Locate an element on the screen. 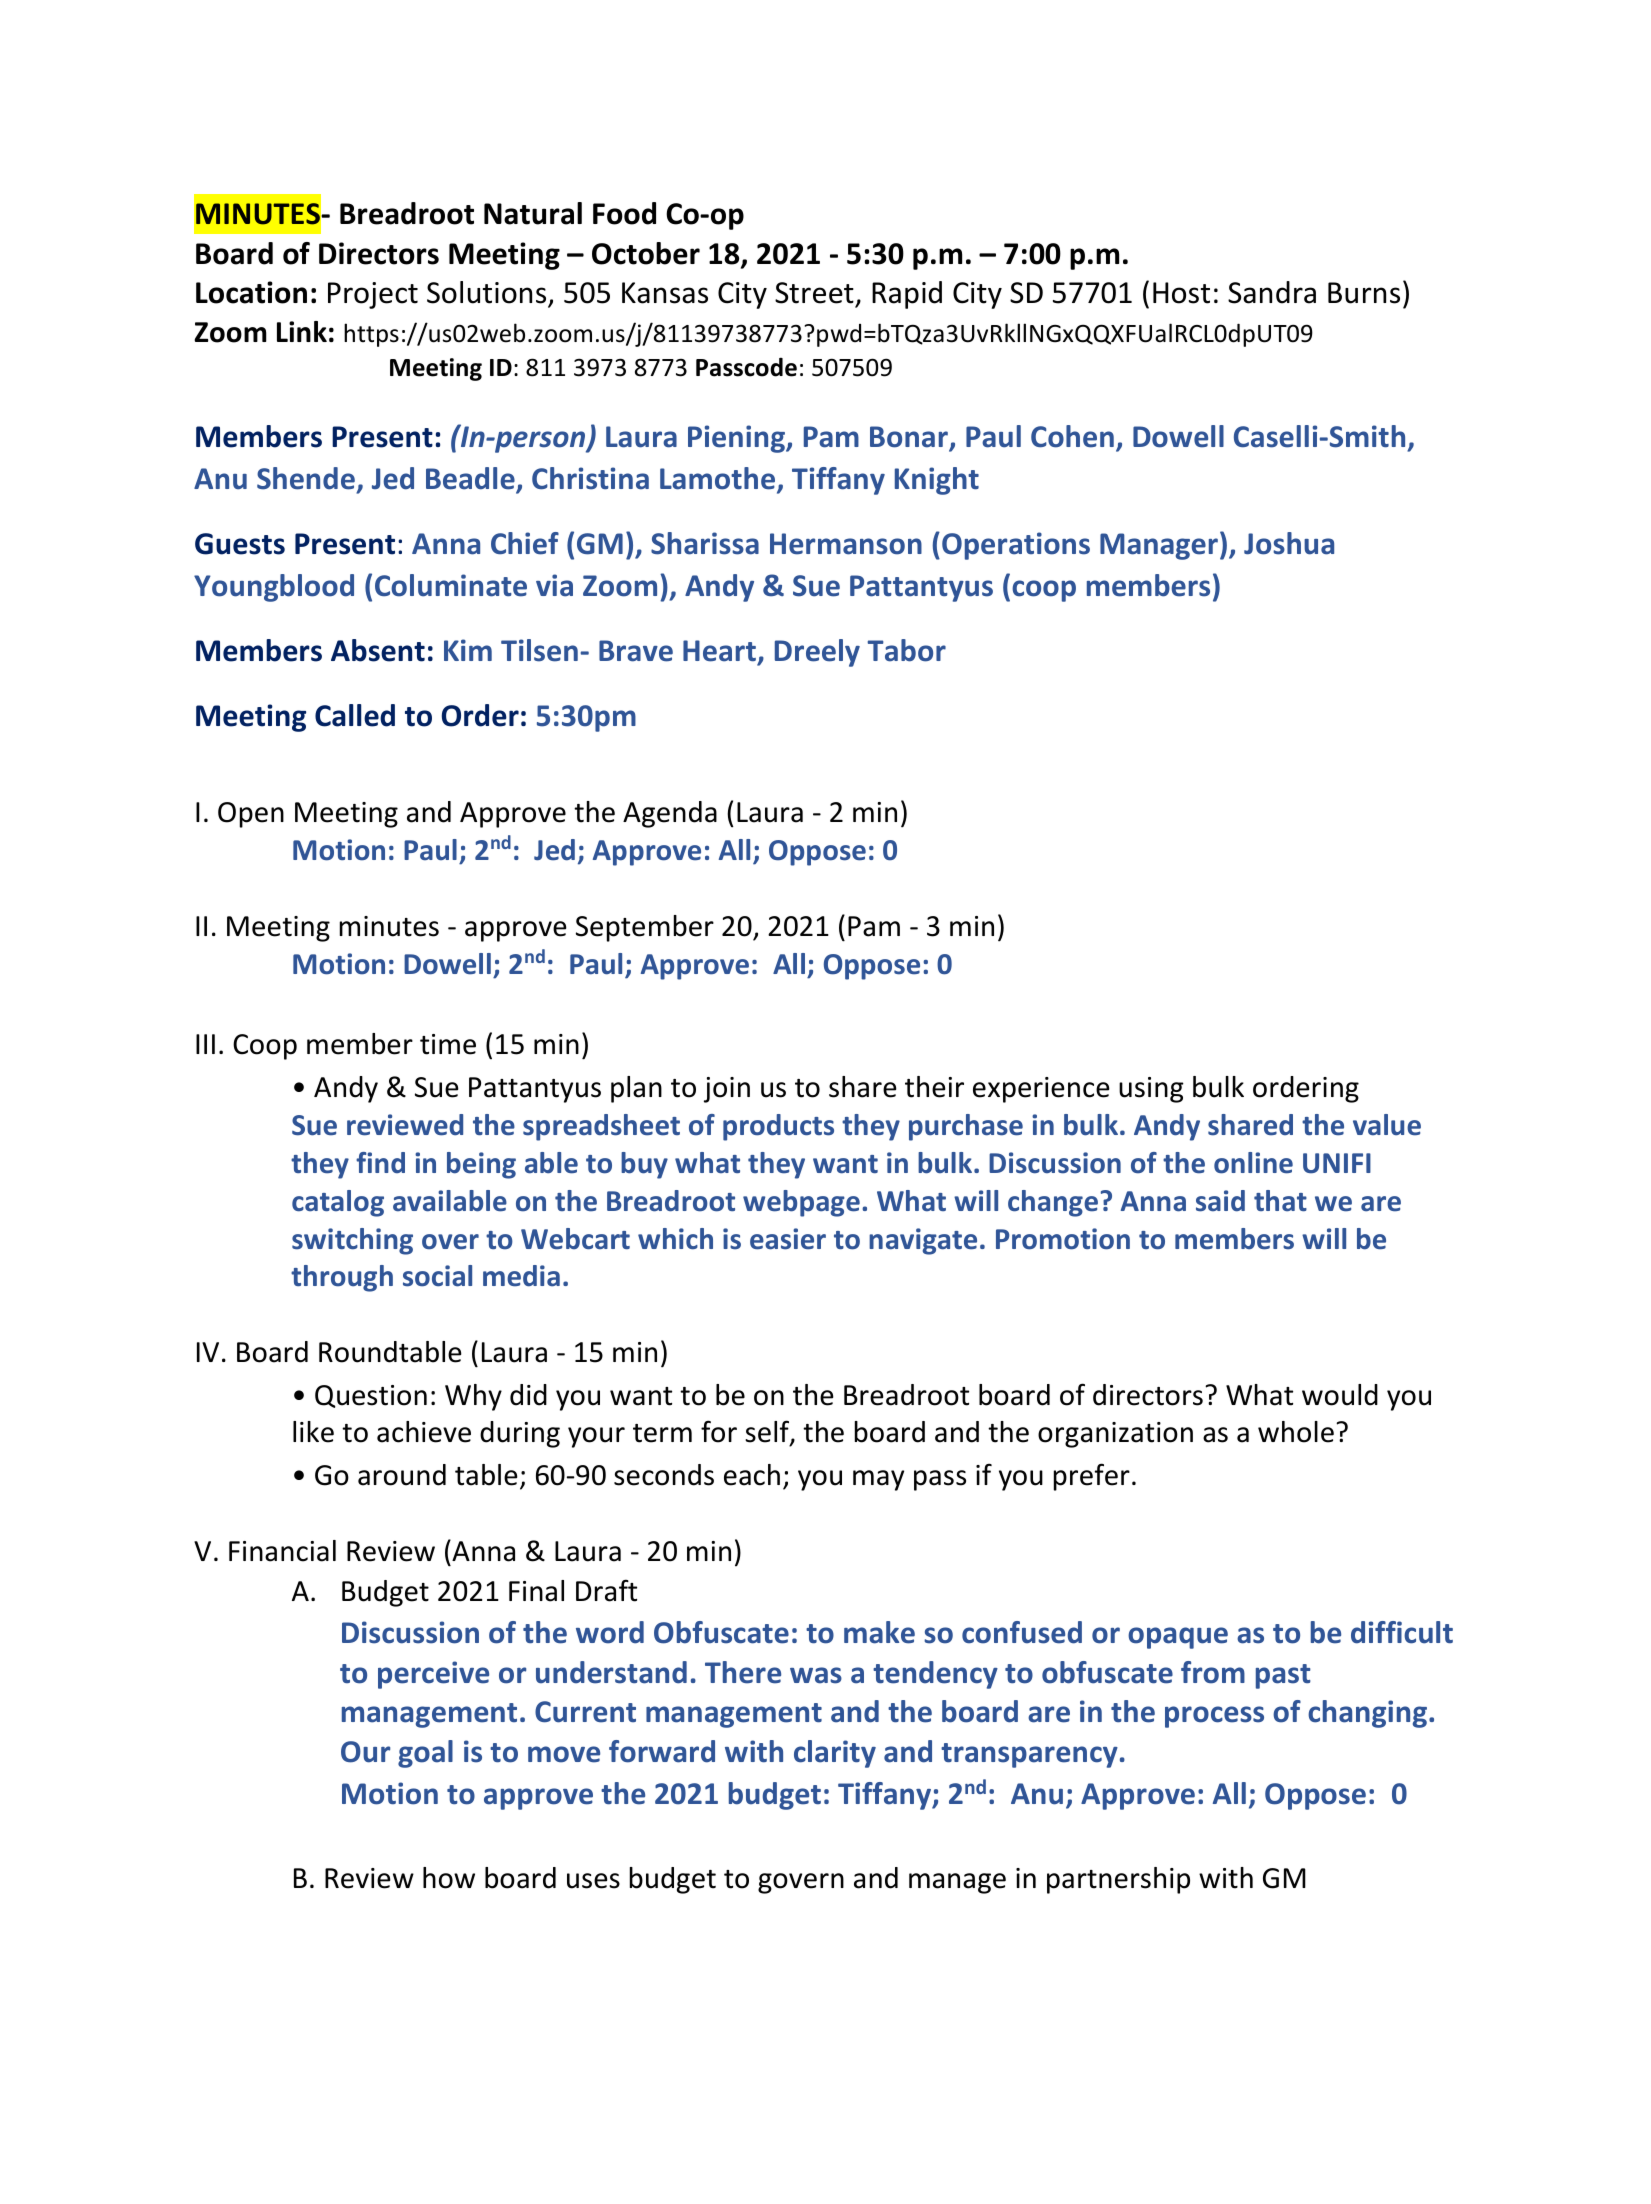 The height and width of the screenshot is (2204, 1651). Absent is located at coordinates (378, 650).
